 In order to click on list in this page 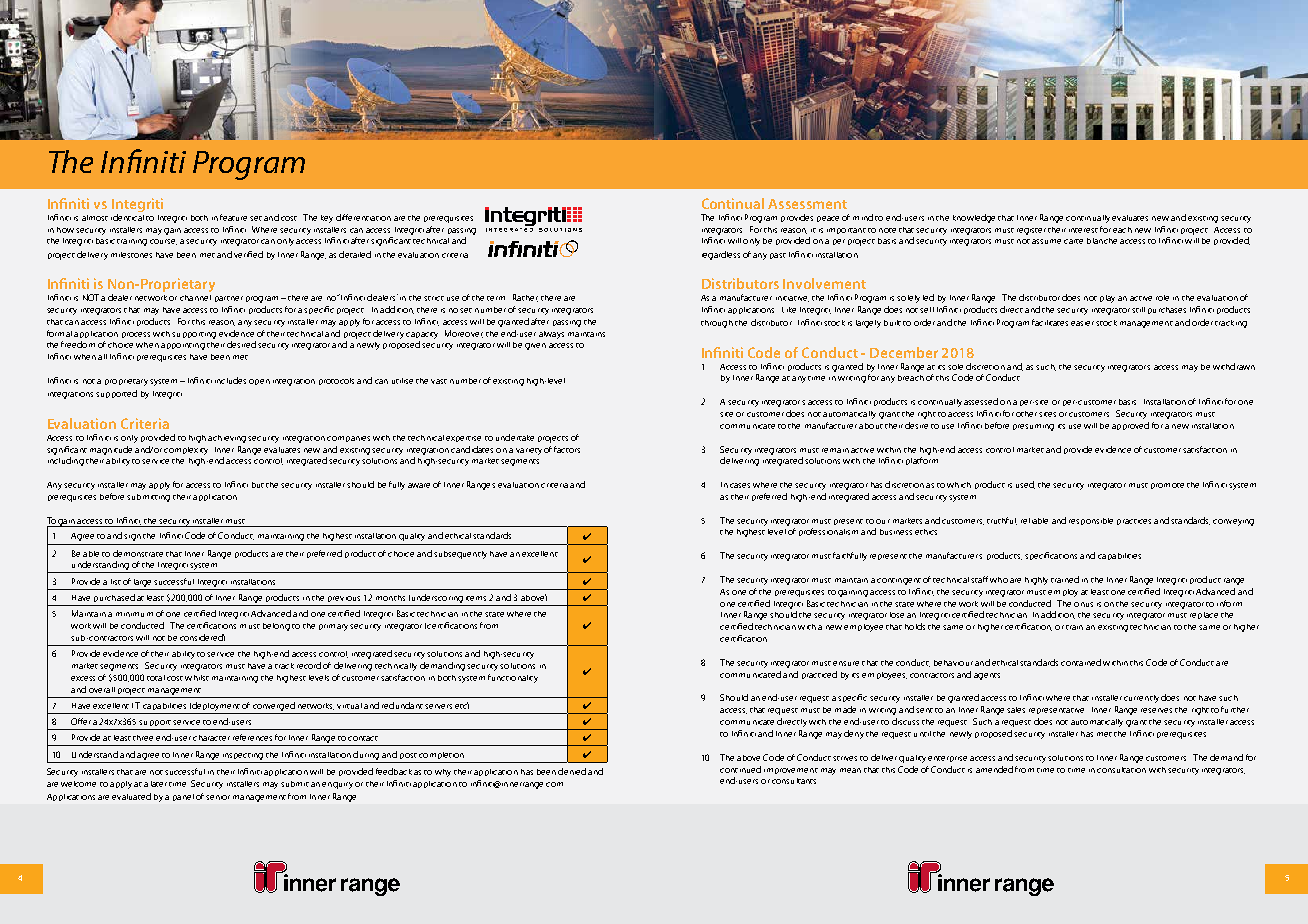, I will do `click(116, 582)`.
